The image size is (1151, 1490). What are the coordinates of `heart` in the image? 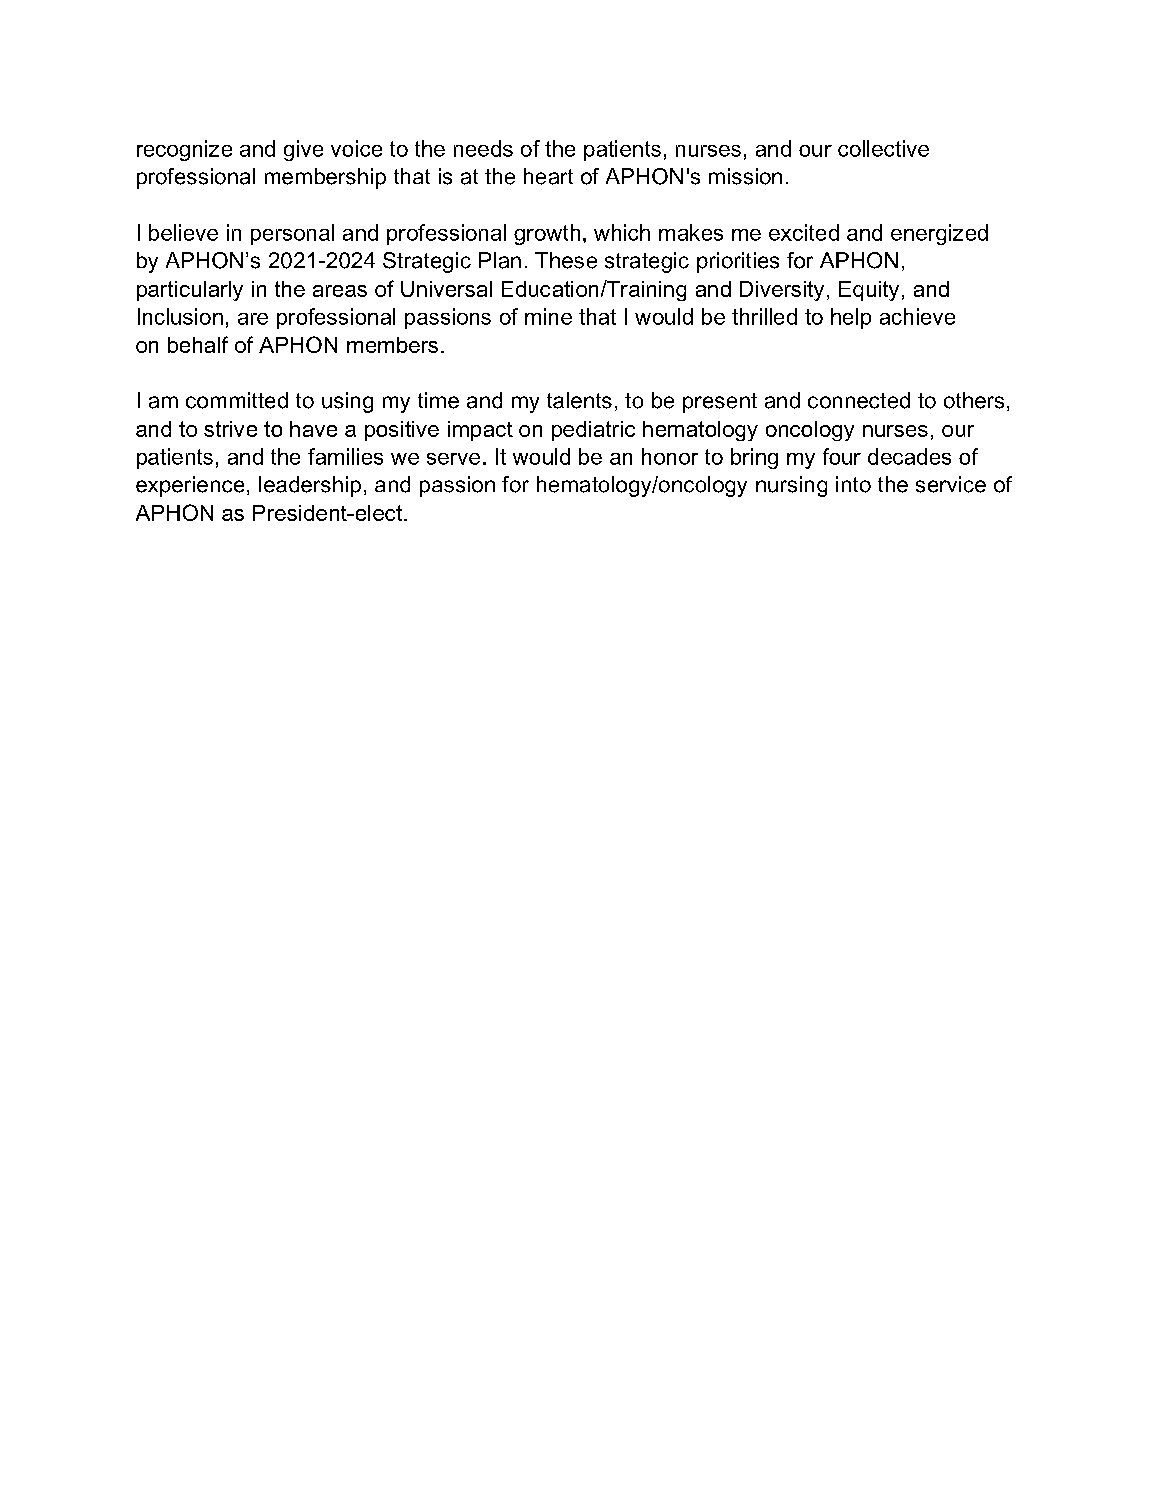 It's located at (548, 176).
